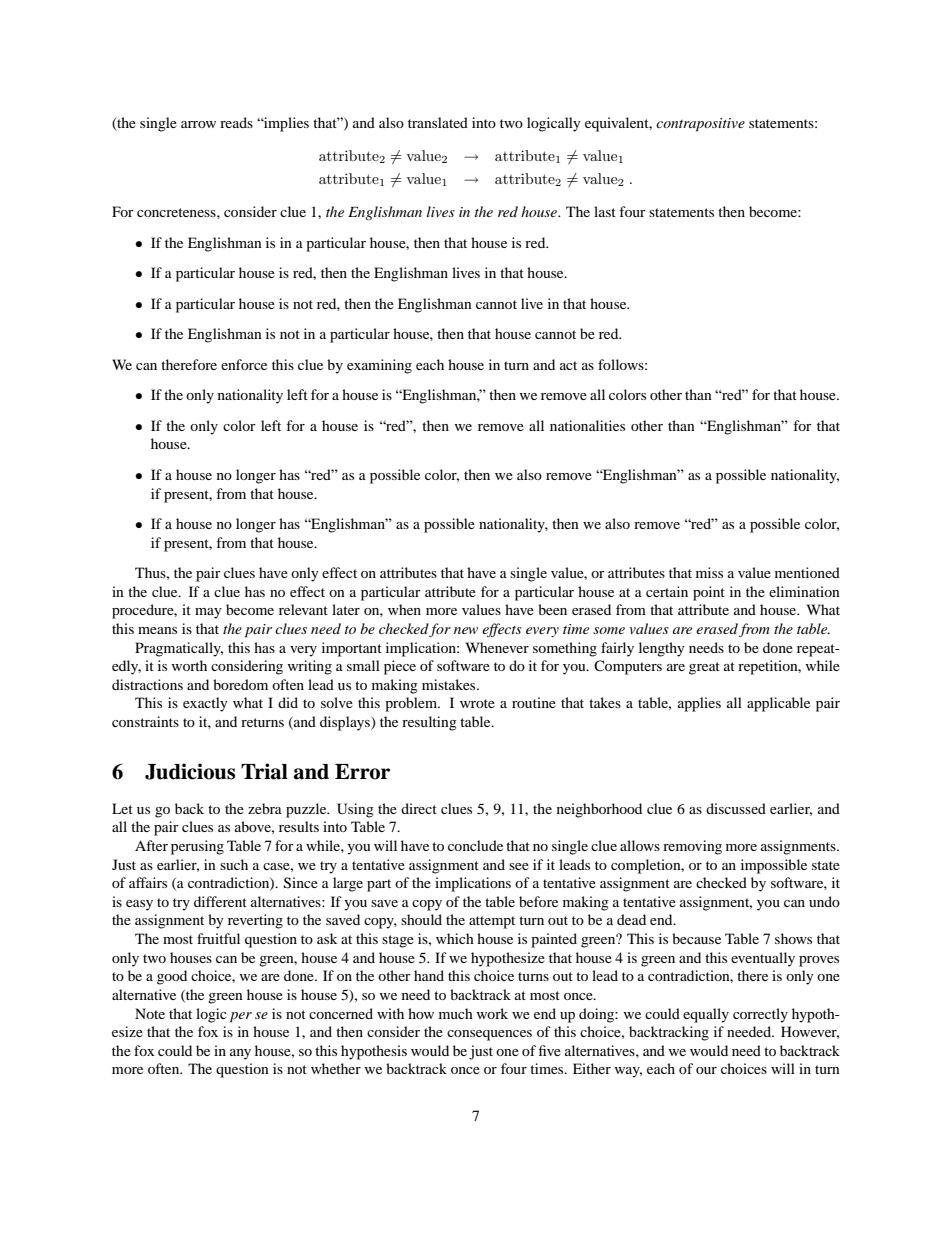 This screenshot has height=1233, width=952. What do you see at coordinates (236, 122) in the screenshot?
I see `reads` at bounding box center [236, 122].
